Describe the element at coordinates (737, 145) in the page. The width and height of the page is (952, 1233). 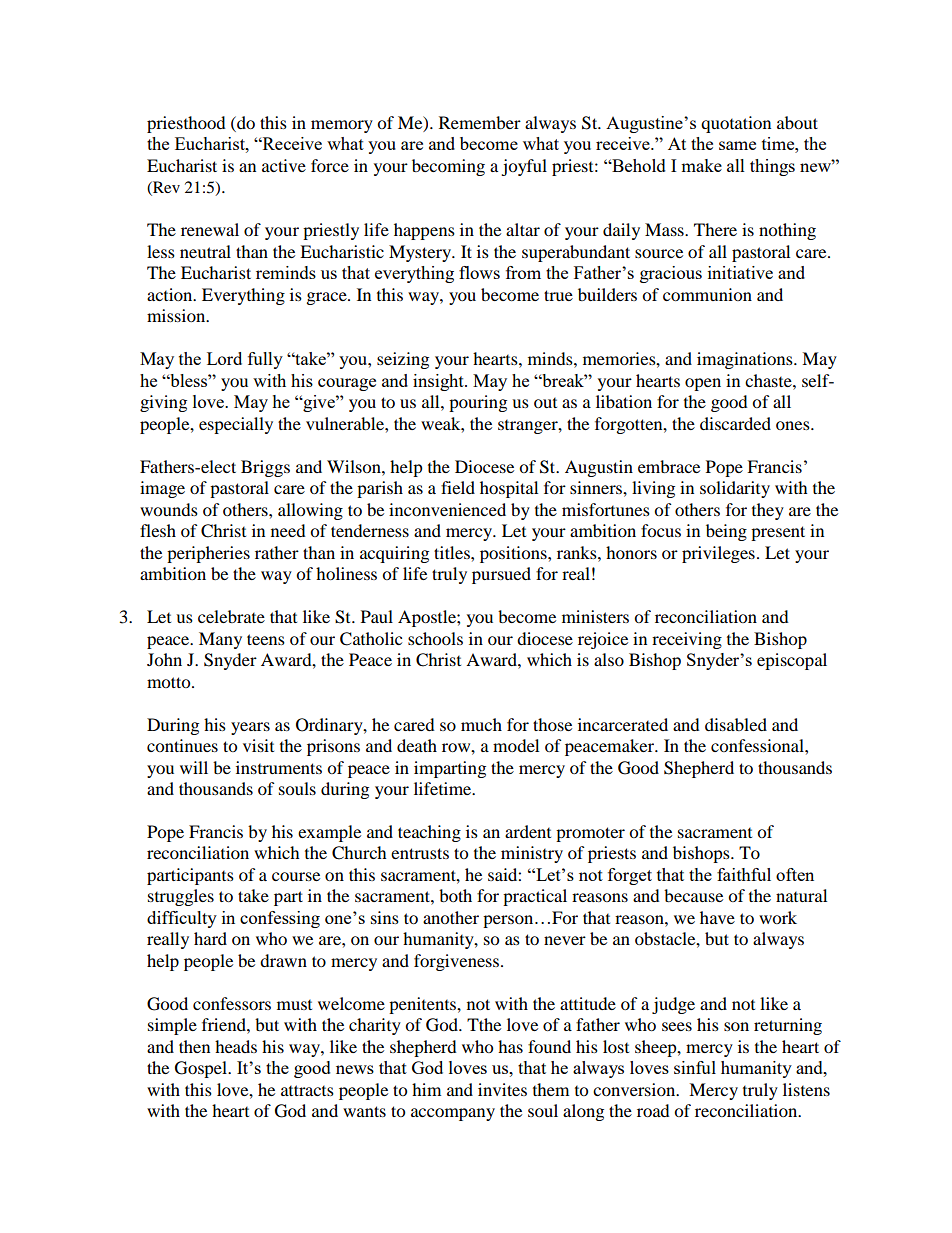
I see `same` at that location.
